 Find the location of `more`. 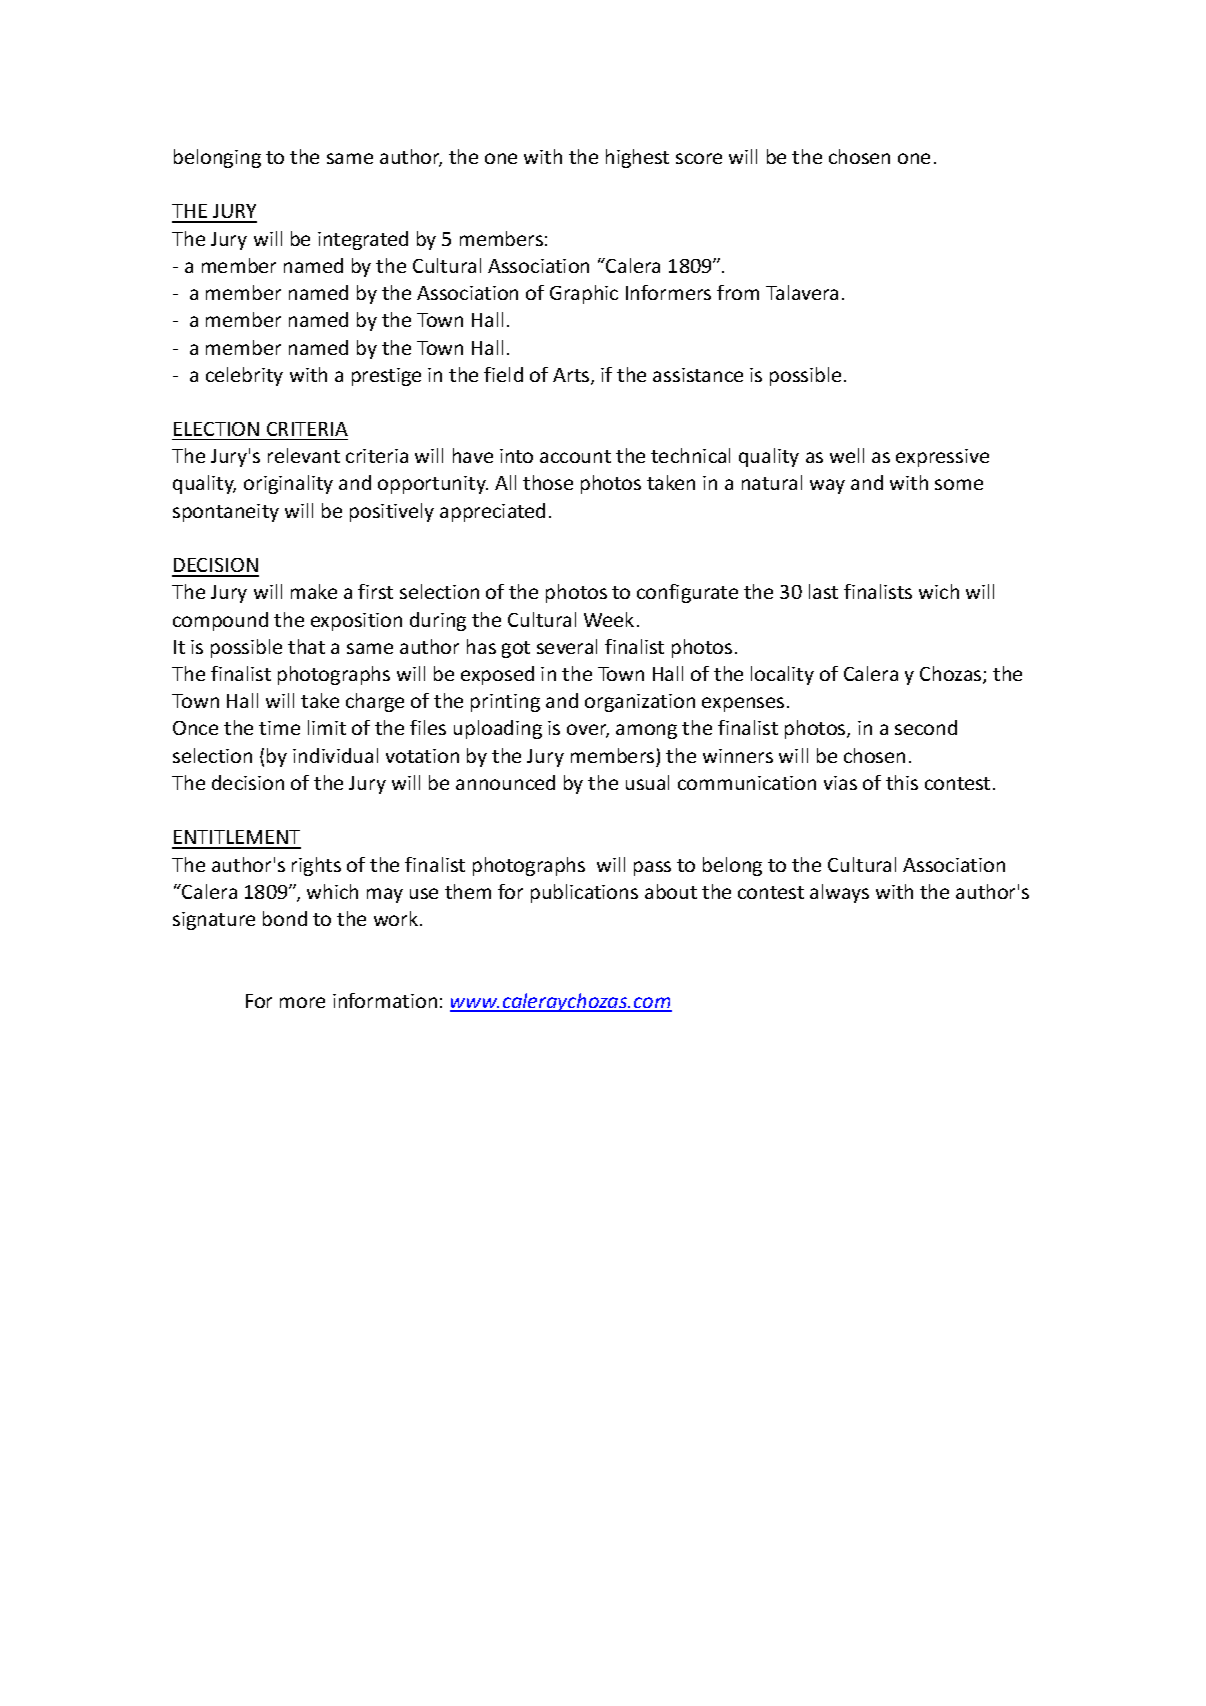

more is located at coordinates (302, 1002).
